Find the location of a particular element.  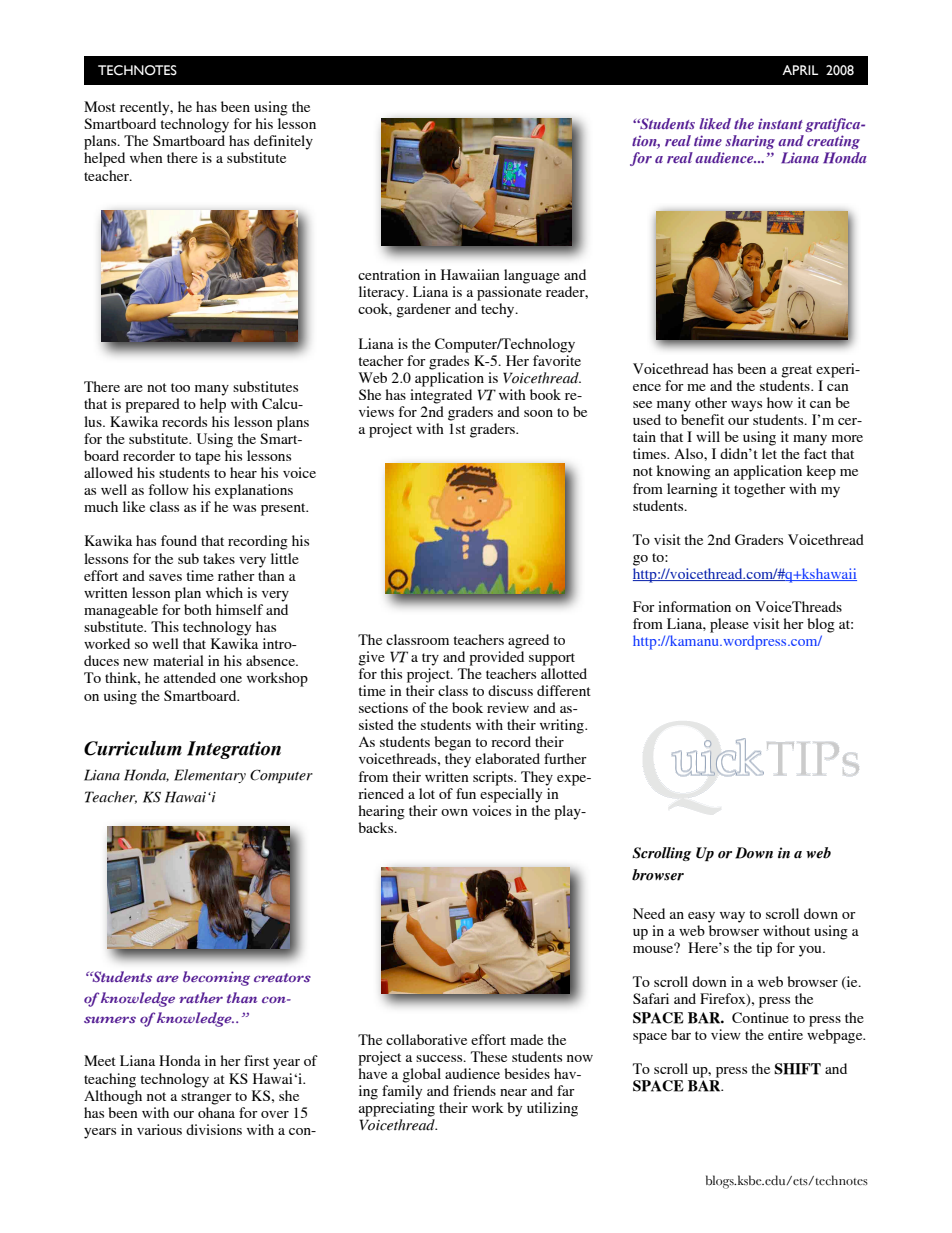

please is located at coordinates (729, 625).
